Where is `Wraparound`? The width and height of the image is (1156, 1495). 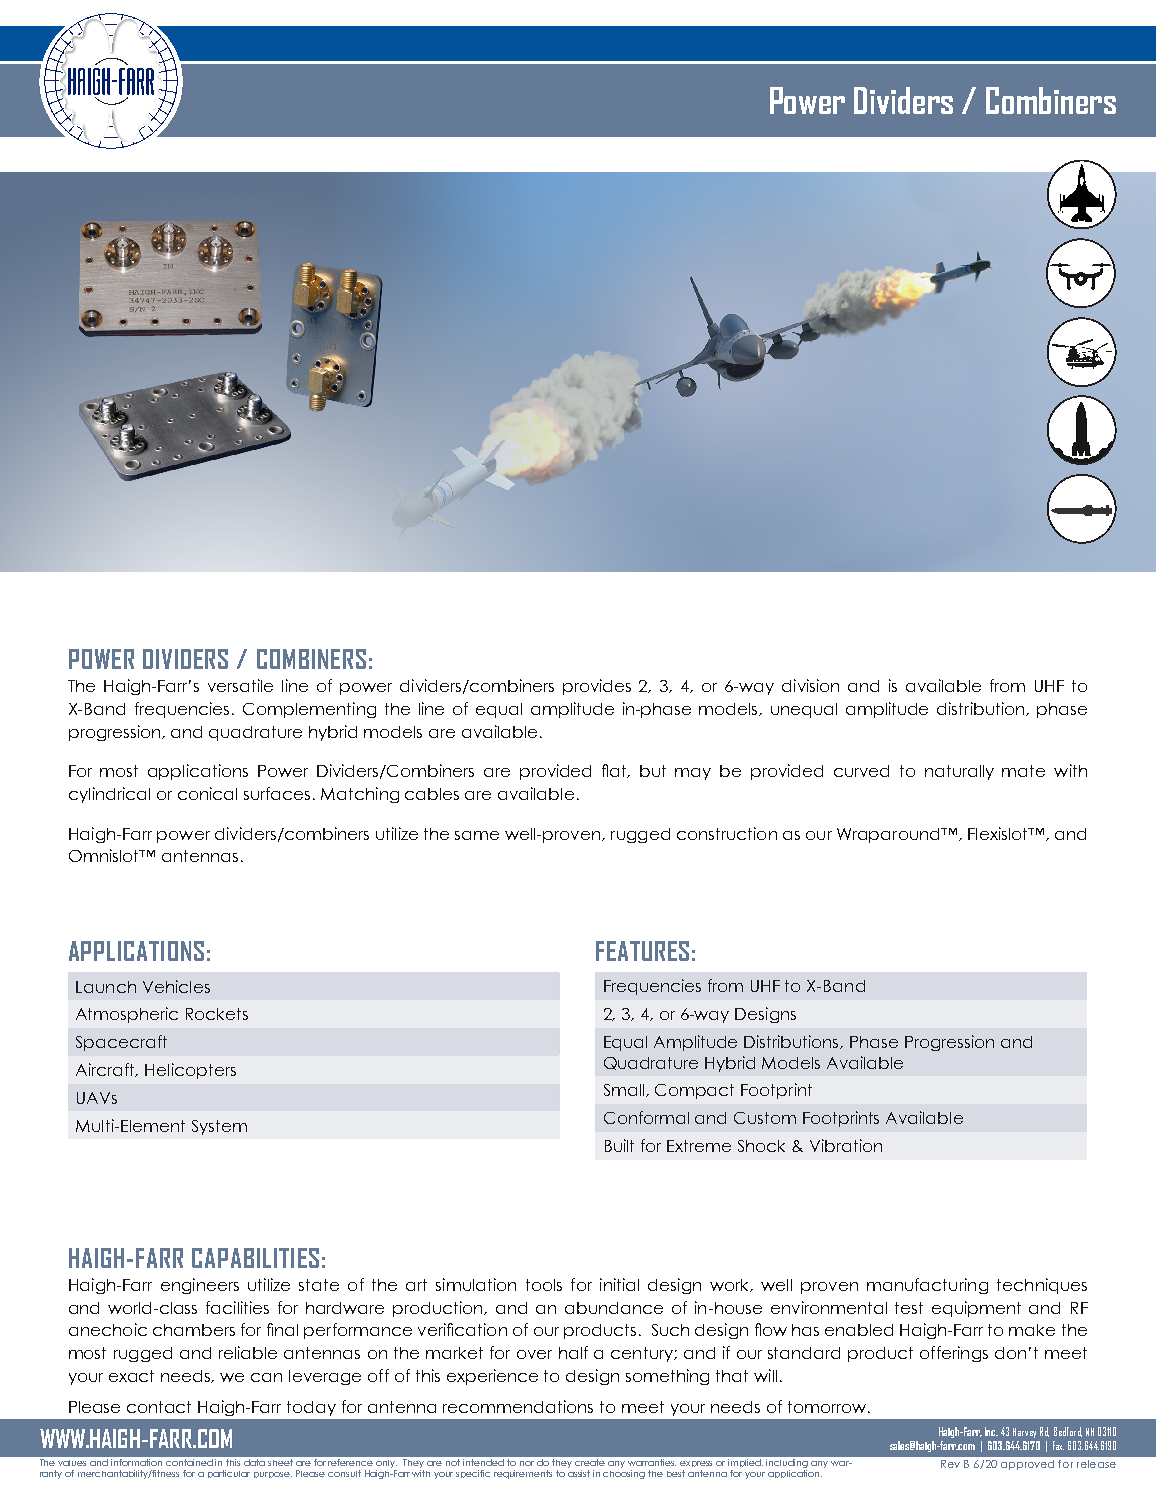
Wraparound is located at coordinates (889, 835).
